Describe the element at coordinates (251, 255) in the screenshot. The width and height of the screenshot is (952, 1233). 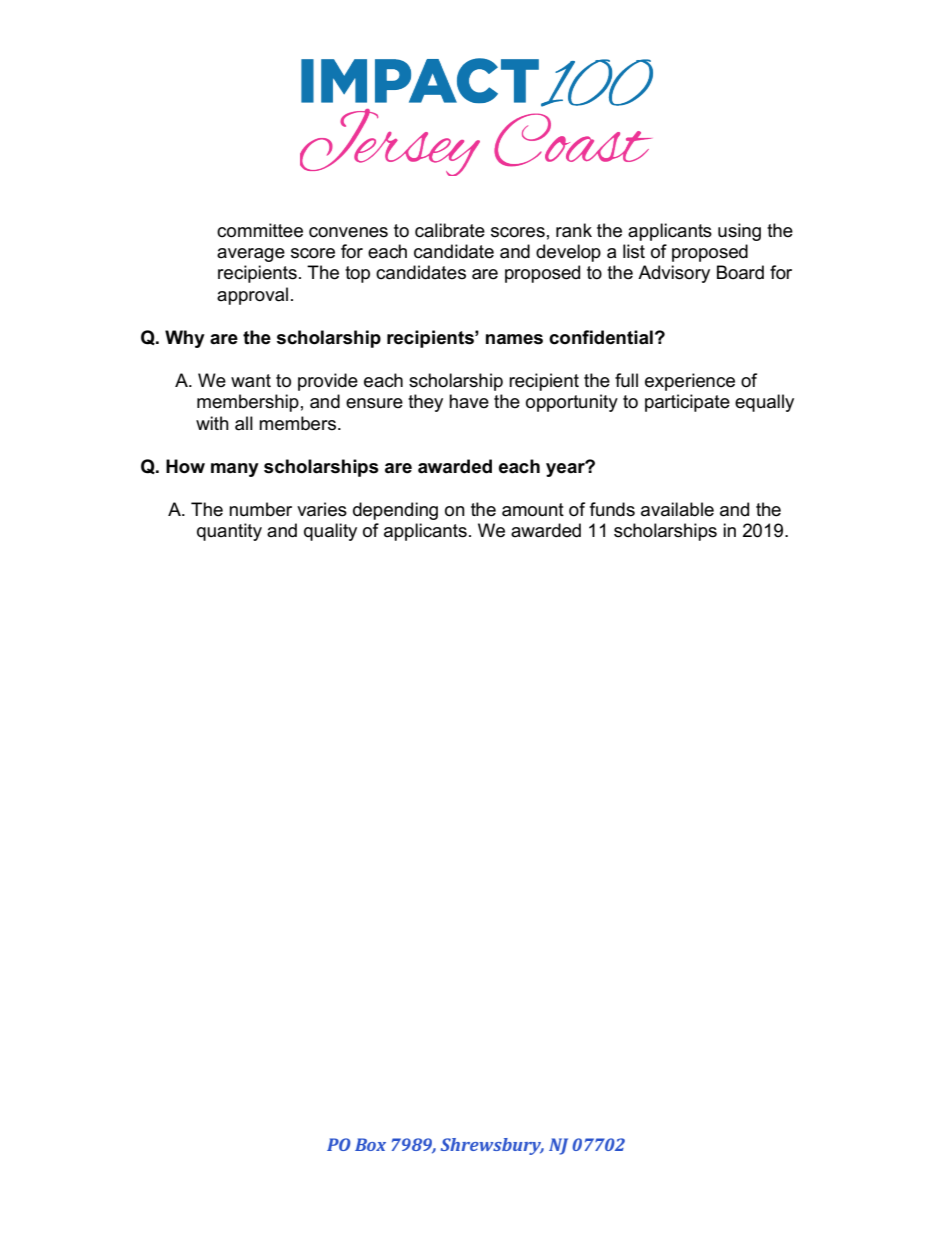
I see `average` at that location.
